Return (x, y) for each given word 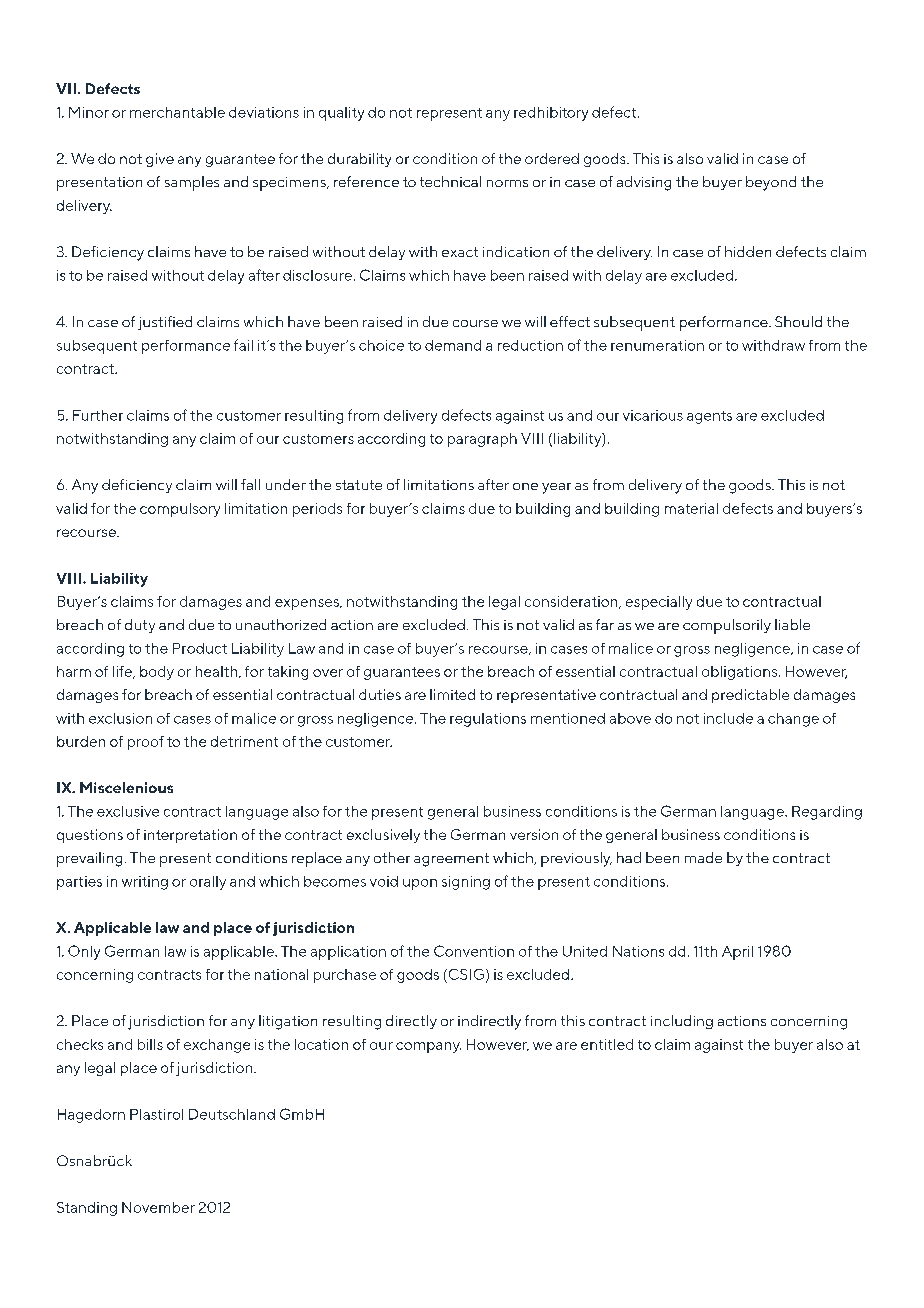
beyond (771, 183)
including (682, 1022)
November (158, 1207)
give (160, 160)
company (428, 1047)
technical (450, 181)
